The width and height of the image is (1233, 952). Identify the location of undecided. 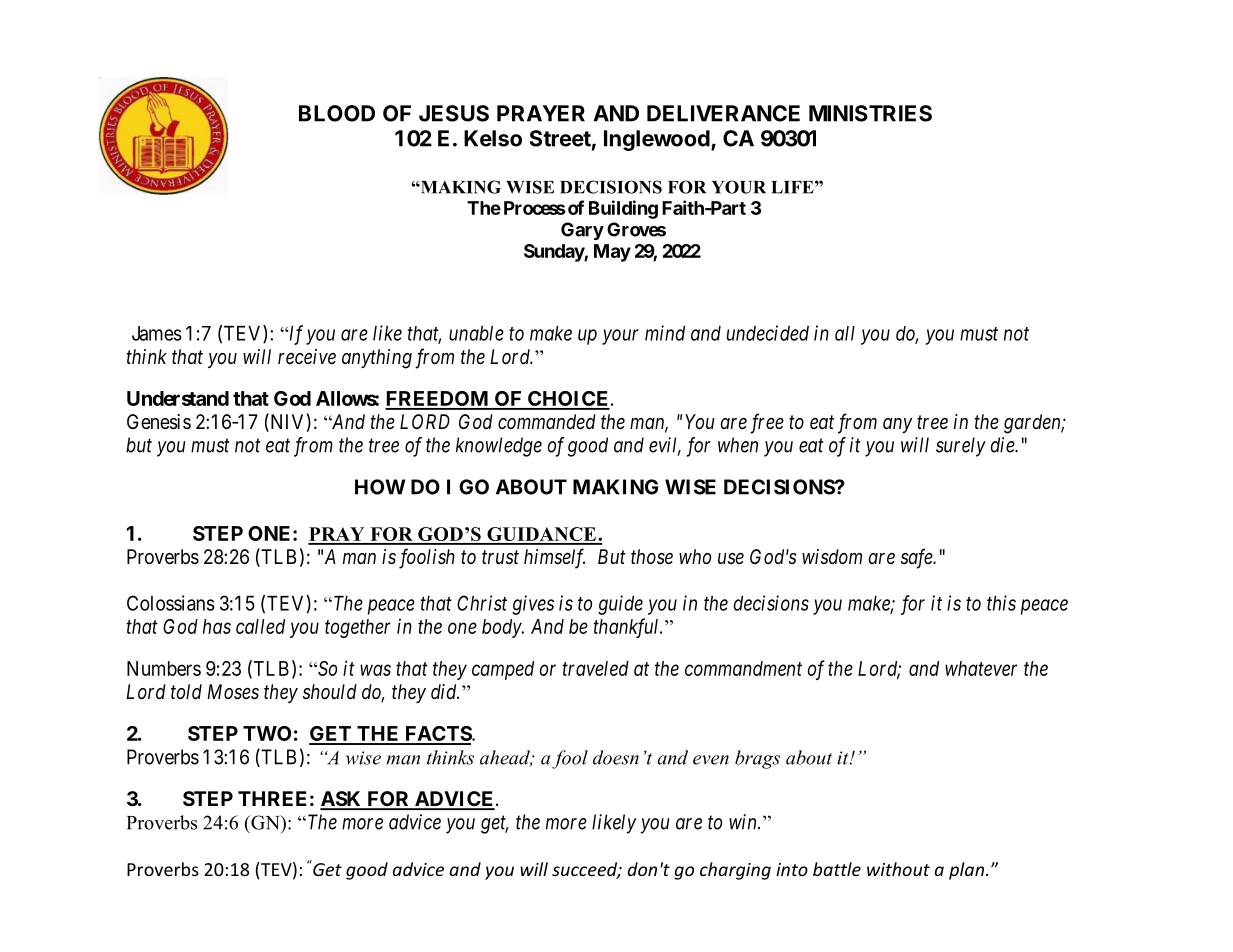
(768, 333).
